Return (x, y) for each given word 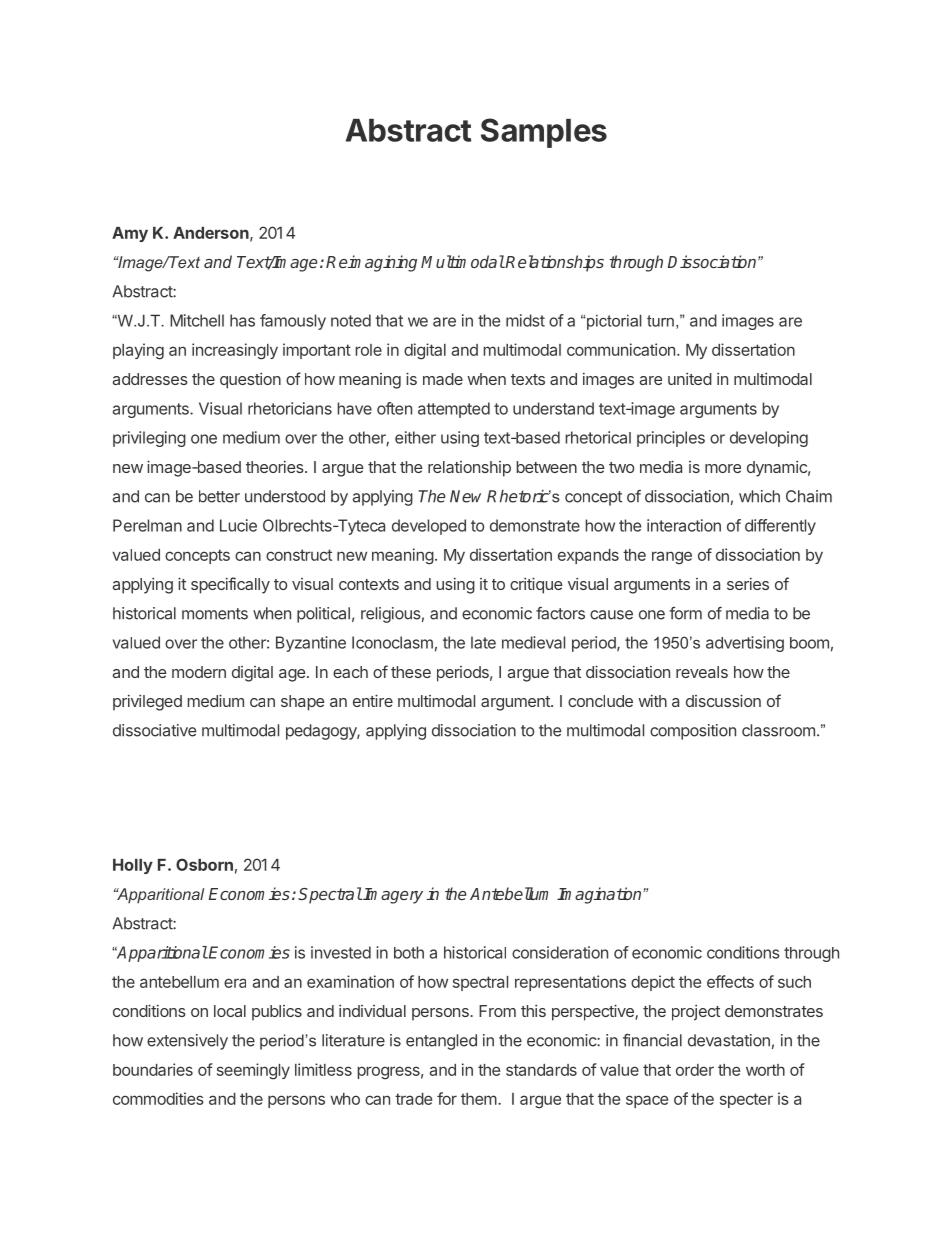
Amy (130, 234)
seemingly (253, 1071)
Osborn (204, 864)
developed (429, 527)
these (411, 672)
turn (660, 321)
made (443, 379)
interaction (684, 525)
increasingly (235, 351)
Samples (544, 133)
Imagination (600, 895)
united (690, 379)
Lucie (238, 525)
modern (199, 672)
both (409, 952)
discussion (723, 700)
